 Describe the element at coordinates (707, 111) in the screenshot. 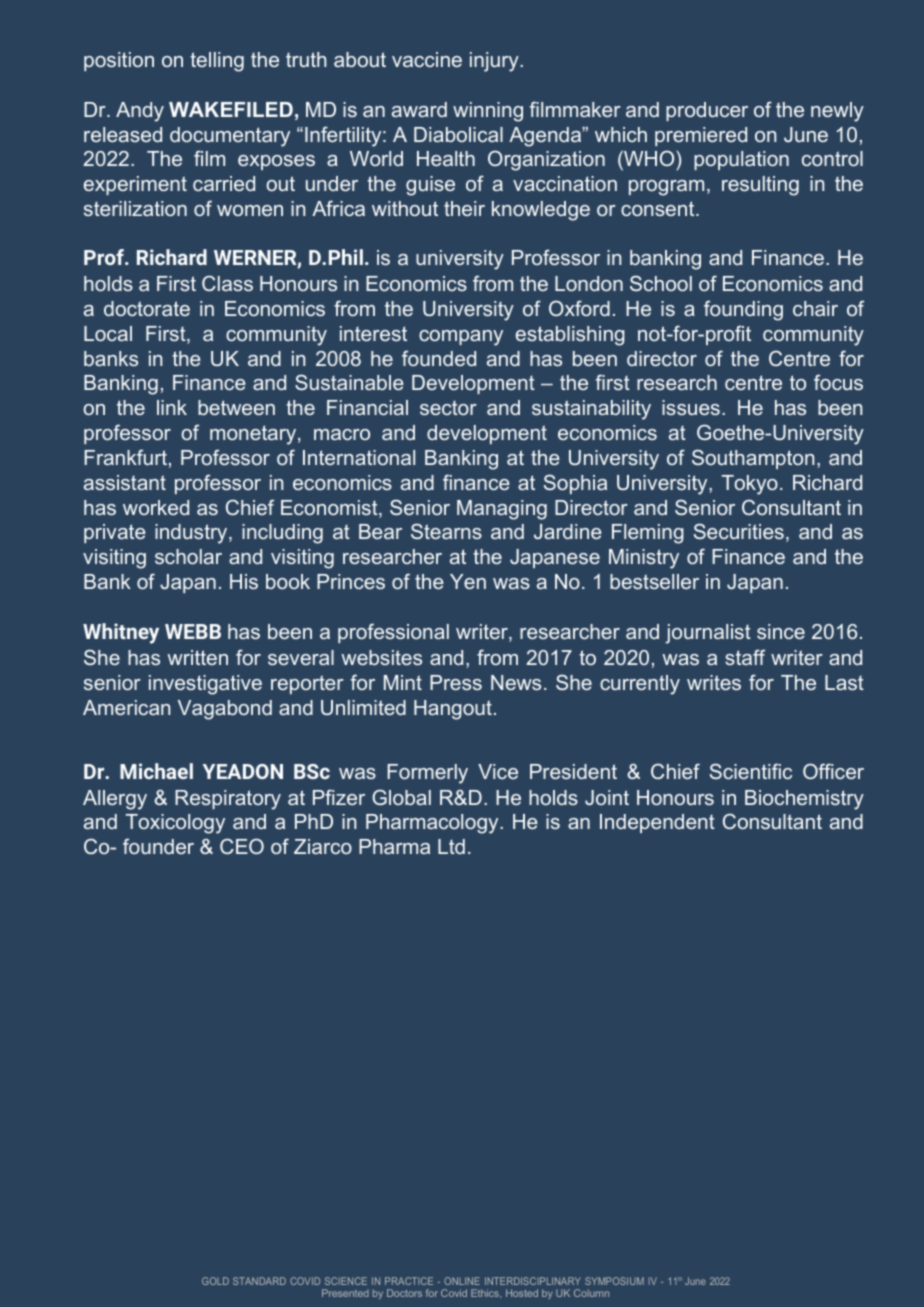

I see `producer` at that location.
